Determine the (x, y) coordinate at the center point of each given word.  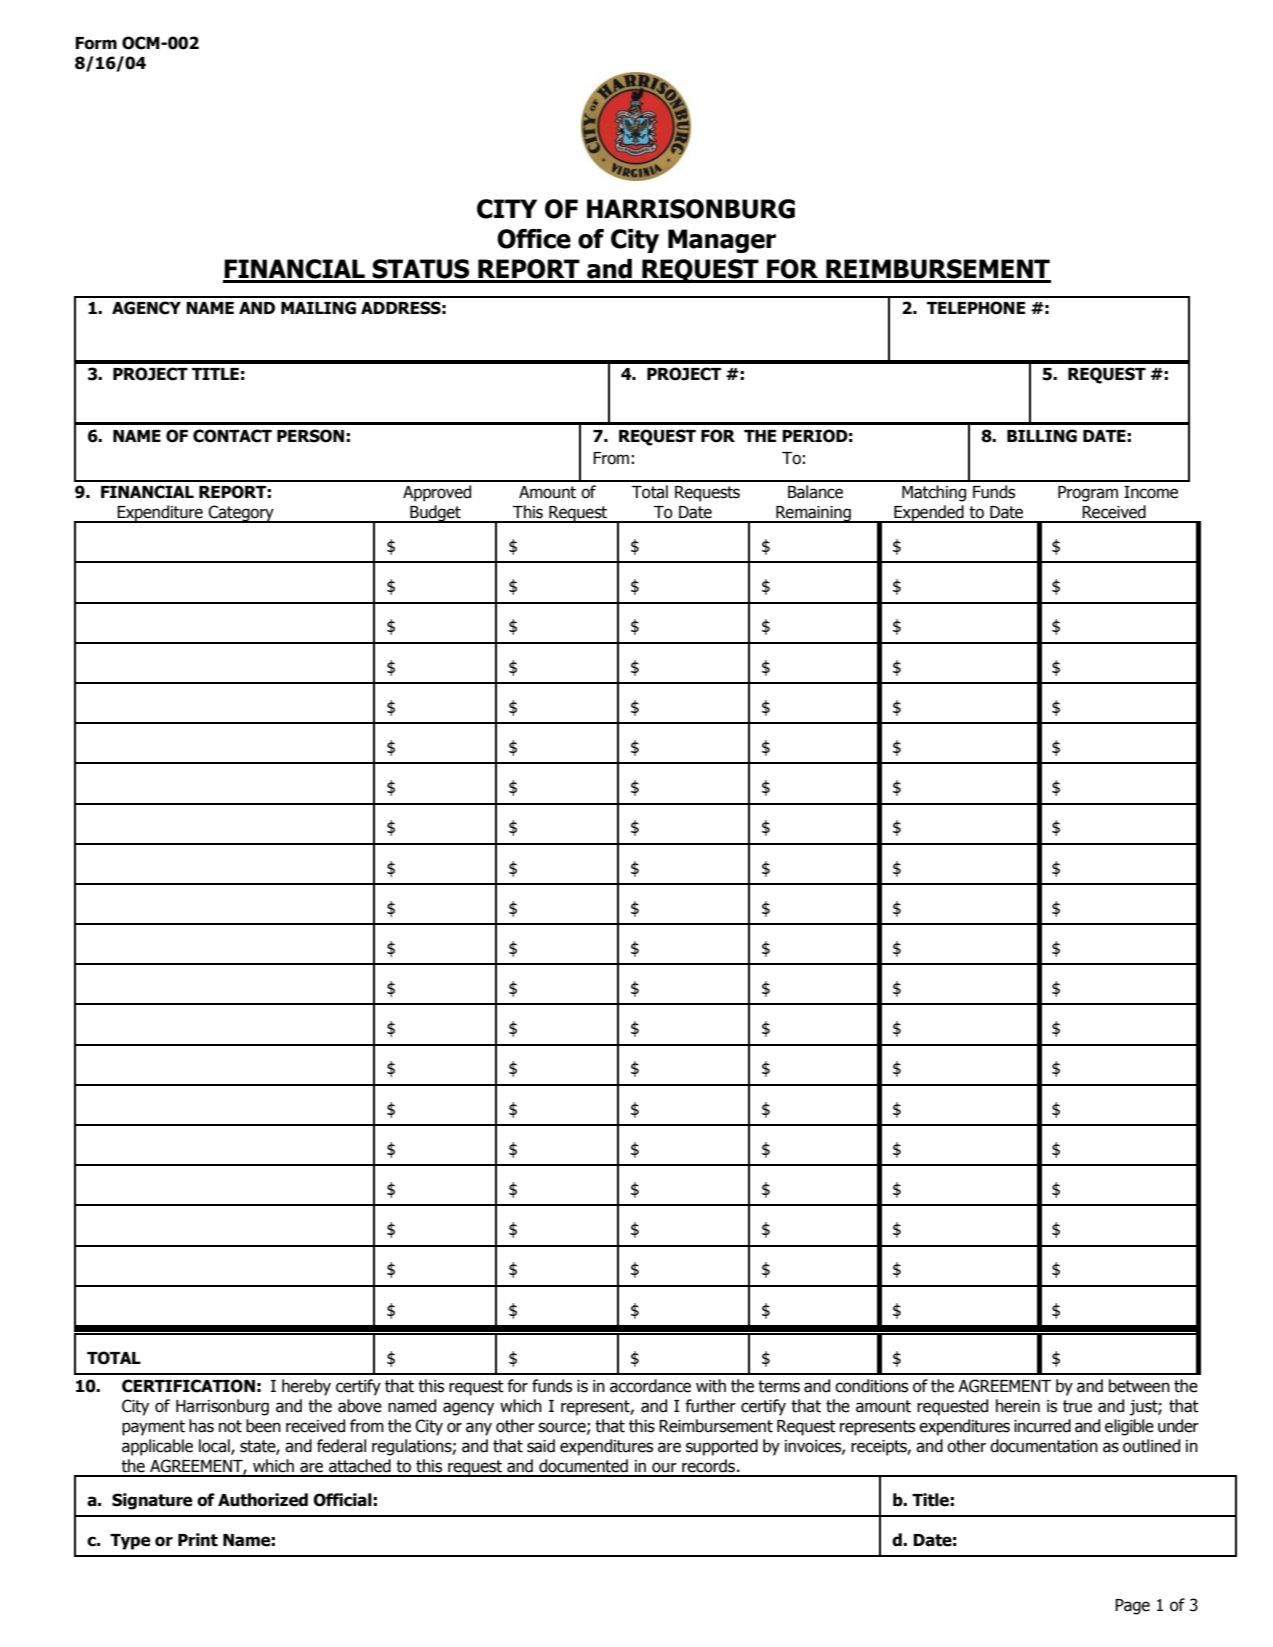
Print (198, 1540)
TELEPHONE (976, 308)
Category (241, 514)
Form (96, 43)
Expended (929, 514)
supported (722, 1447)
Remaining (813, 514)
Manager (722, 241)
